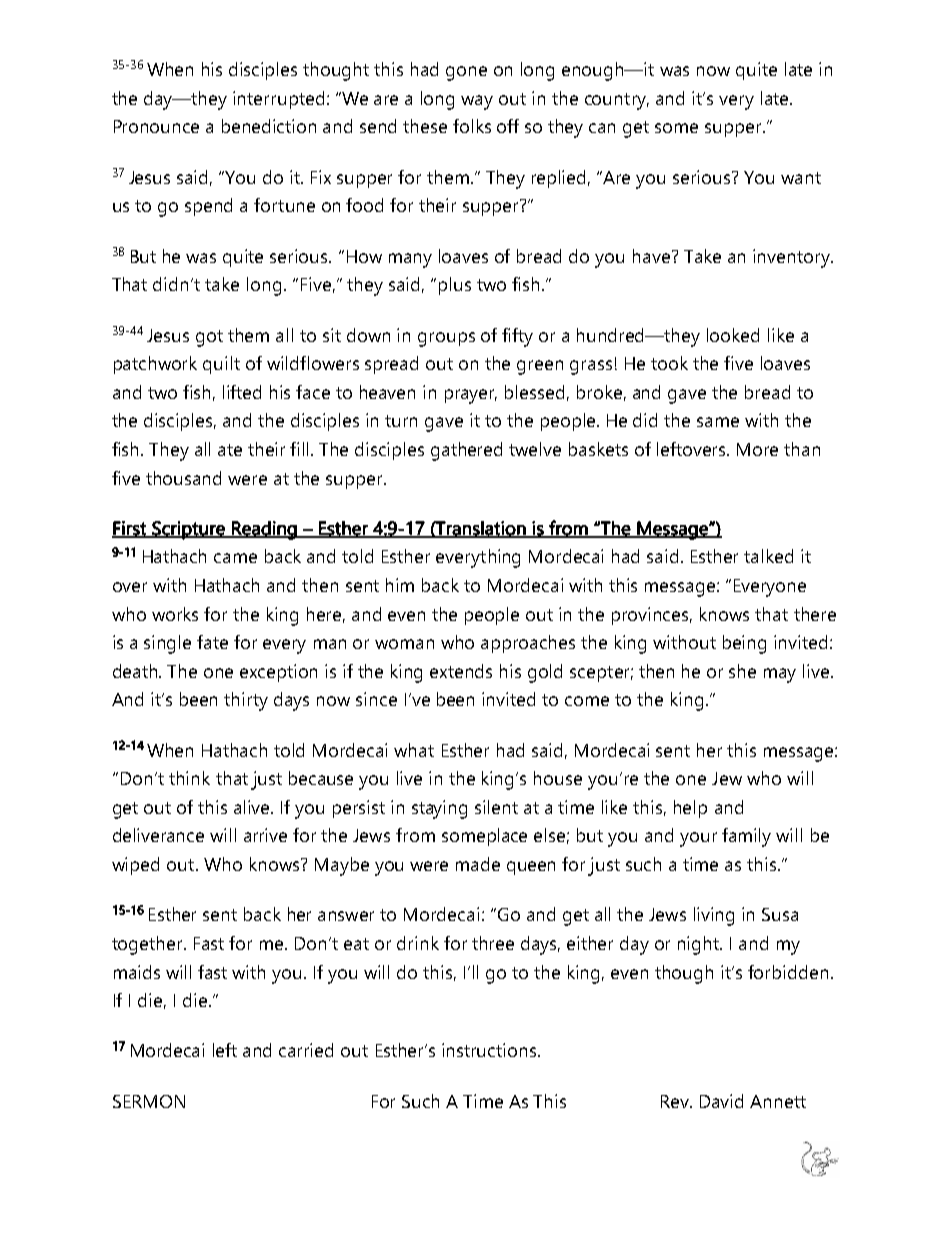 This screenshot has width=952, height=1233. I want to click on way, so click(477, 102).
